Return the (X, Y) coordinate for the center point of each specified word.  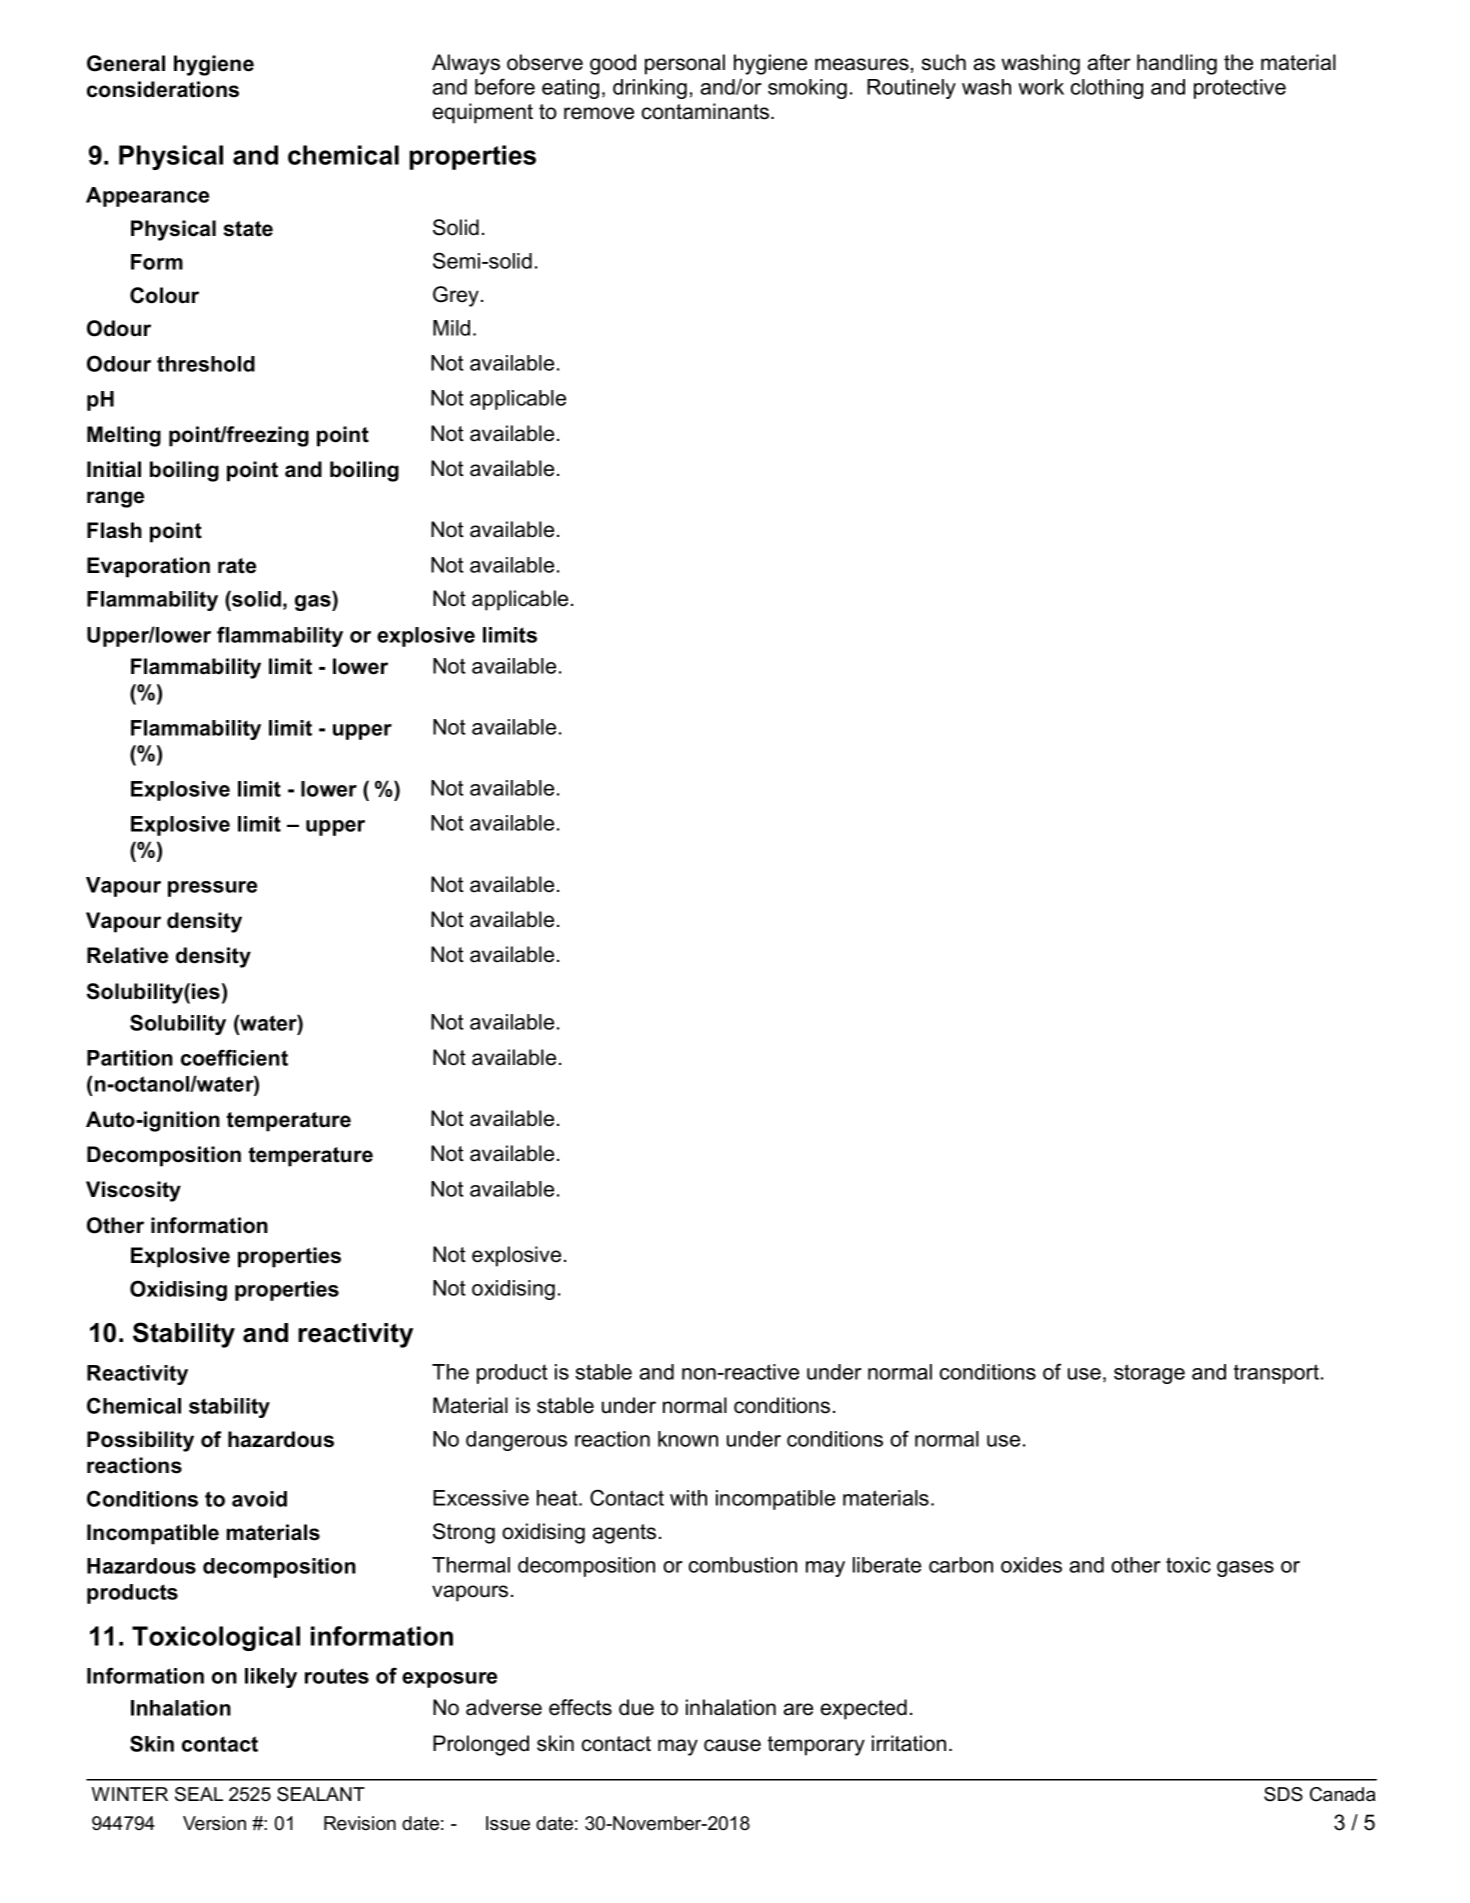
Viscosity (133, 1191)
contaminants (707, 111)
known (688, 1439)
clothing (1107, 89)
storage (1149, 1374)
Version (214, 1823)
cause (732, 1745)
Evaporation (148, 567)
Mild (451, 328)
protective (1240, 89)
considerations (163, 89)
